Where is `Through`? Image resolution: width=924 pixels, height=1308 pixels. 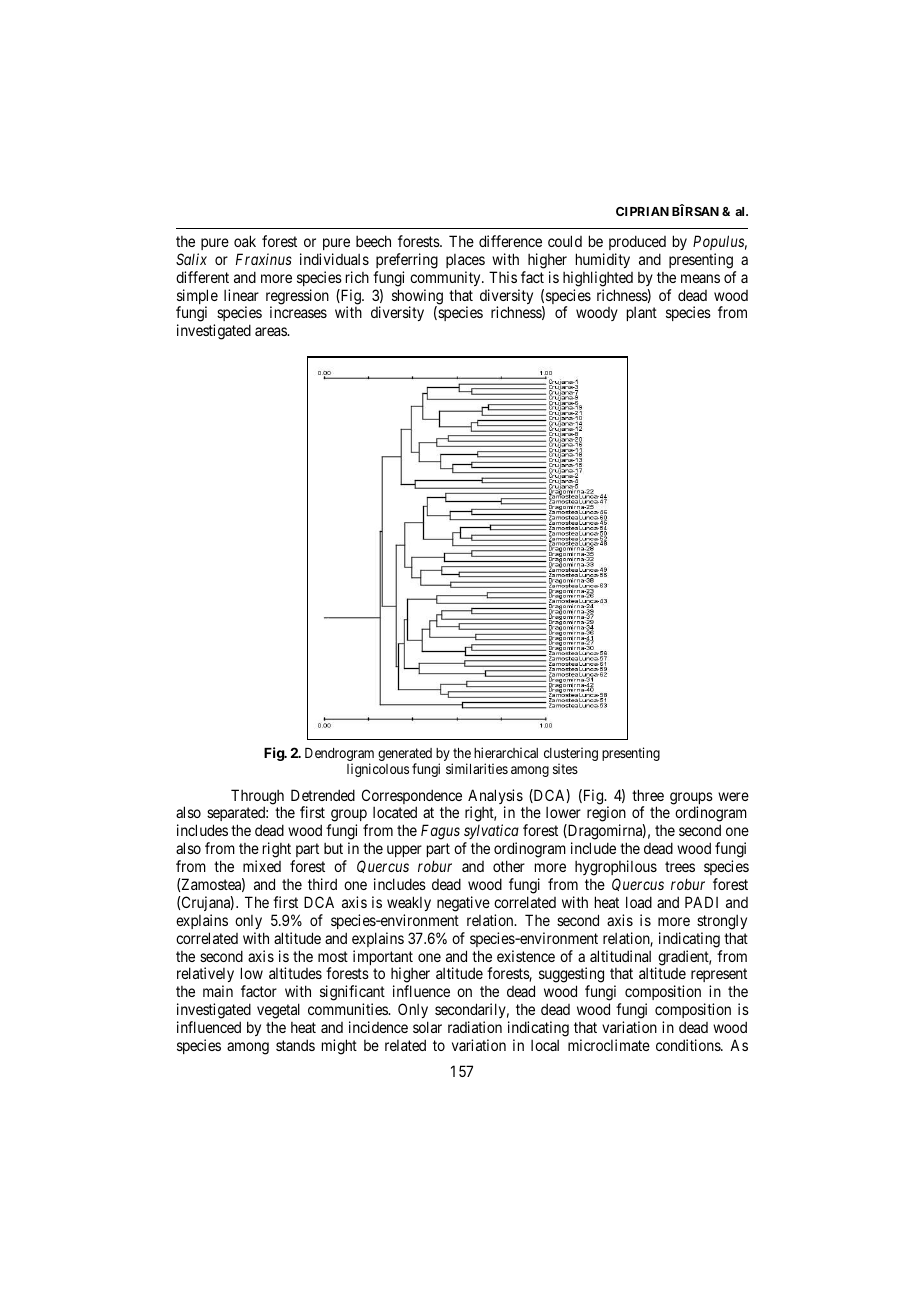
Through is located at coordinates (257, 798).
